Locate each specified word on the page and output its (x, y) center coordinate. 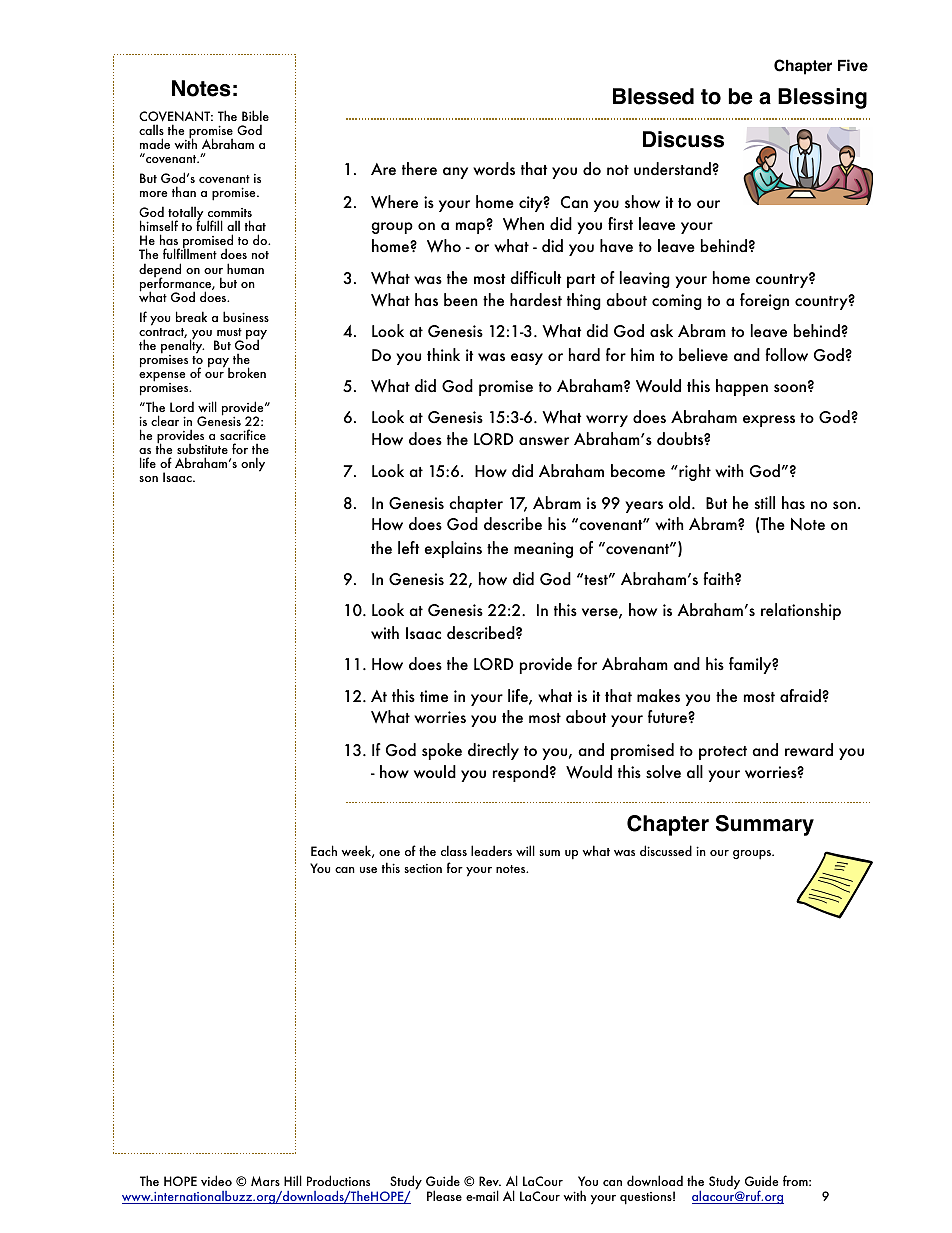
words (494, 169)
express (769, 421)
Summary (765, 825)
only (253, 464)
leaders (491, 850)
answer (544, 441)
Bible (255, 115)
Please (444, 1195)
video (216, 1180)
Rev (490, 1181)
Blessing (822, 98)
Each (324, 850)
